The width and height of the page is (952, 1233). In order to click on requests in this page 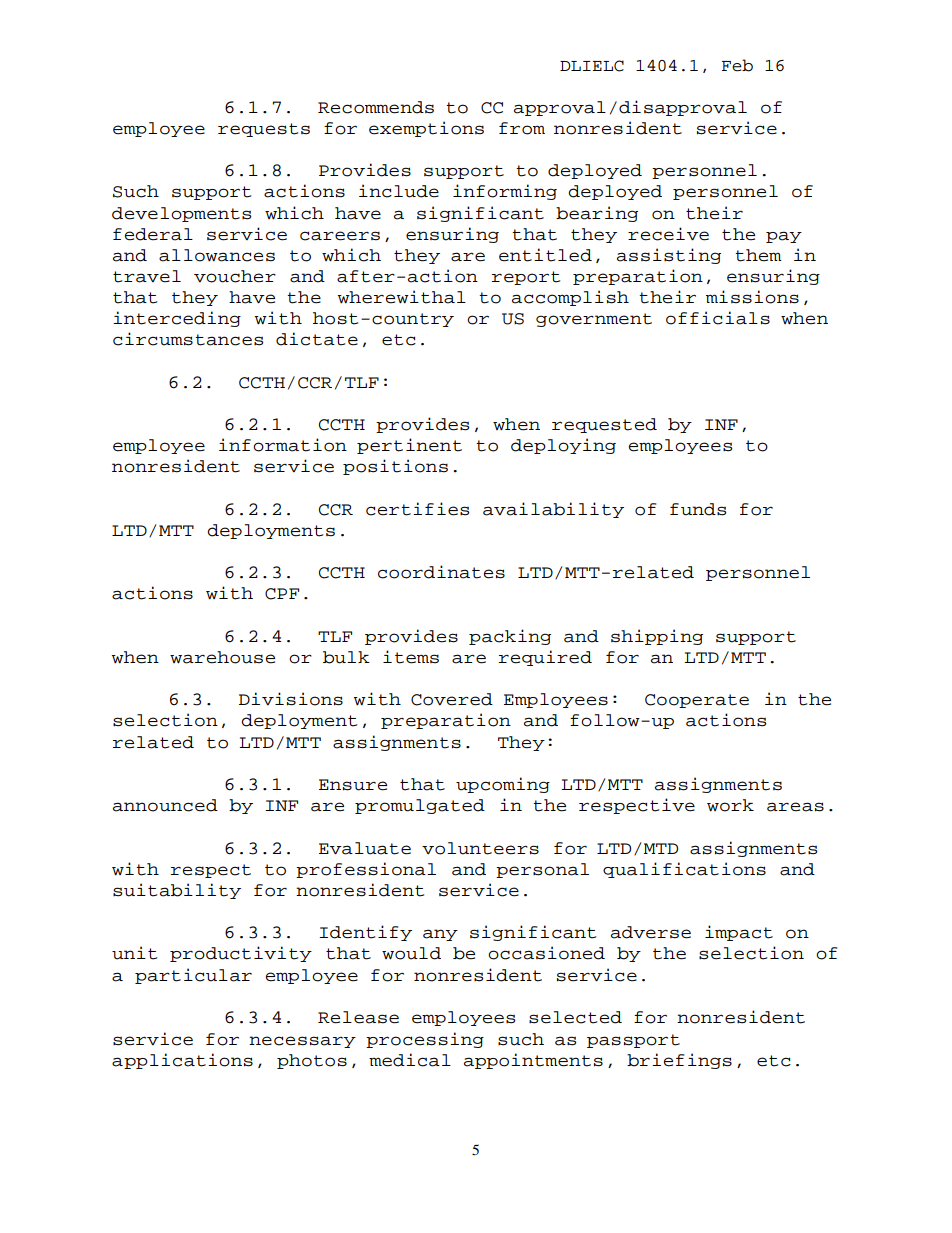, I will do `click(264, 130)`.
